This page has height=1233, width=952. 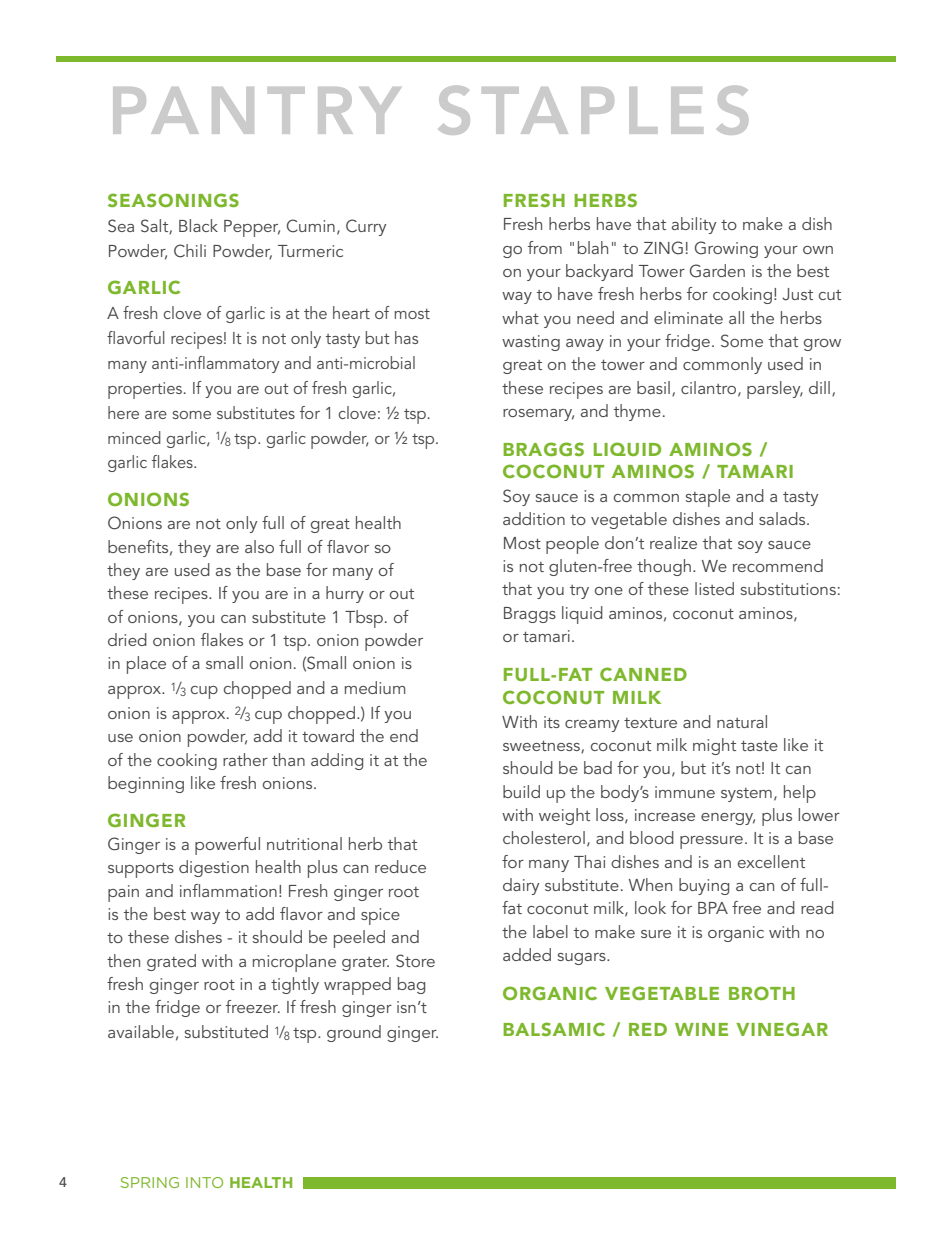 I want to click on INTO, so click(x=204, y=1182).
